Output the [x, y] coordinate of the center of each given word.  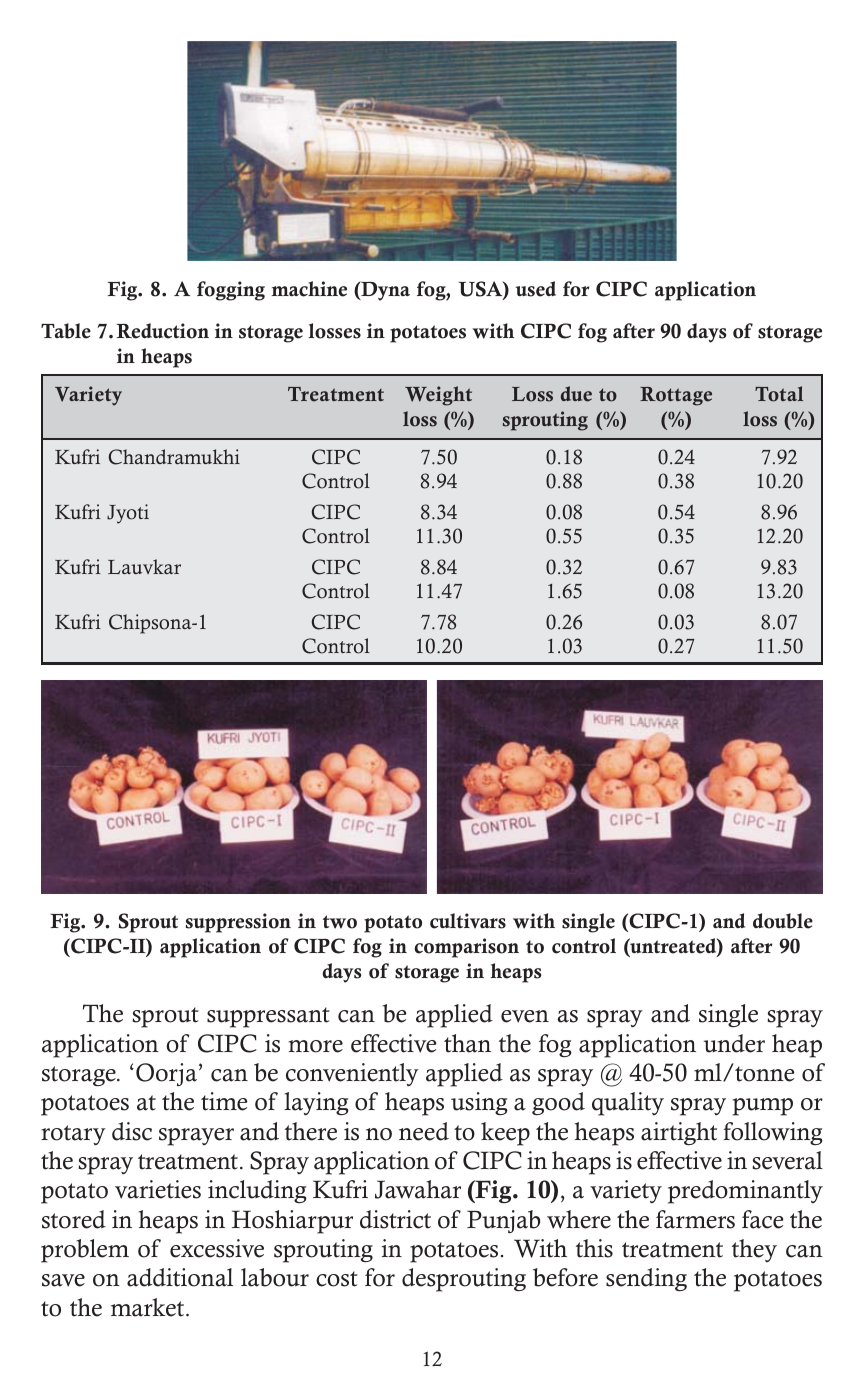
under [734, 1043]
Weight [438, 396]
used [536, 289]
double [783, 921]
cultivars [468, 921]
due [576, 394]
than [467, 1043]
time [224, 1101]
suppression [238, 923]
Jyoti [128, 514]
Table [66, 331]
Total [779, 394]
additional [180, 1277]
